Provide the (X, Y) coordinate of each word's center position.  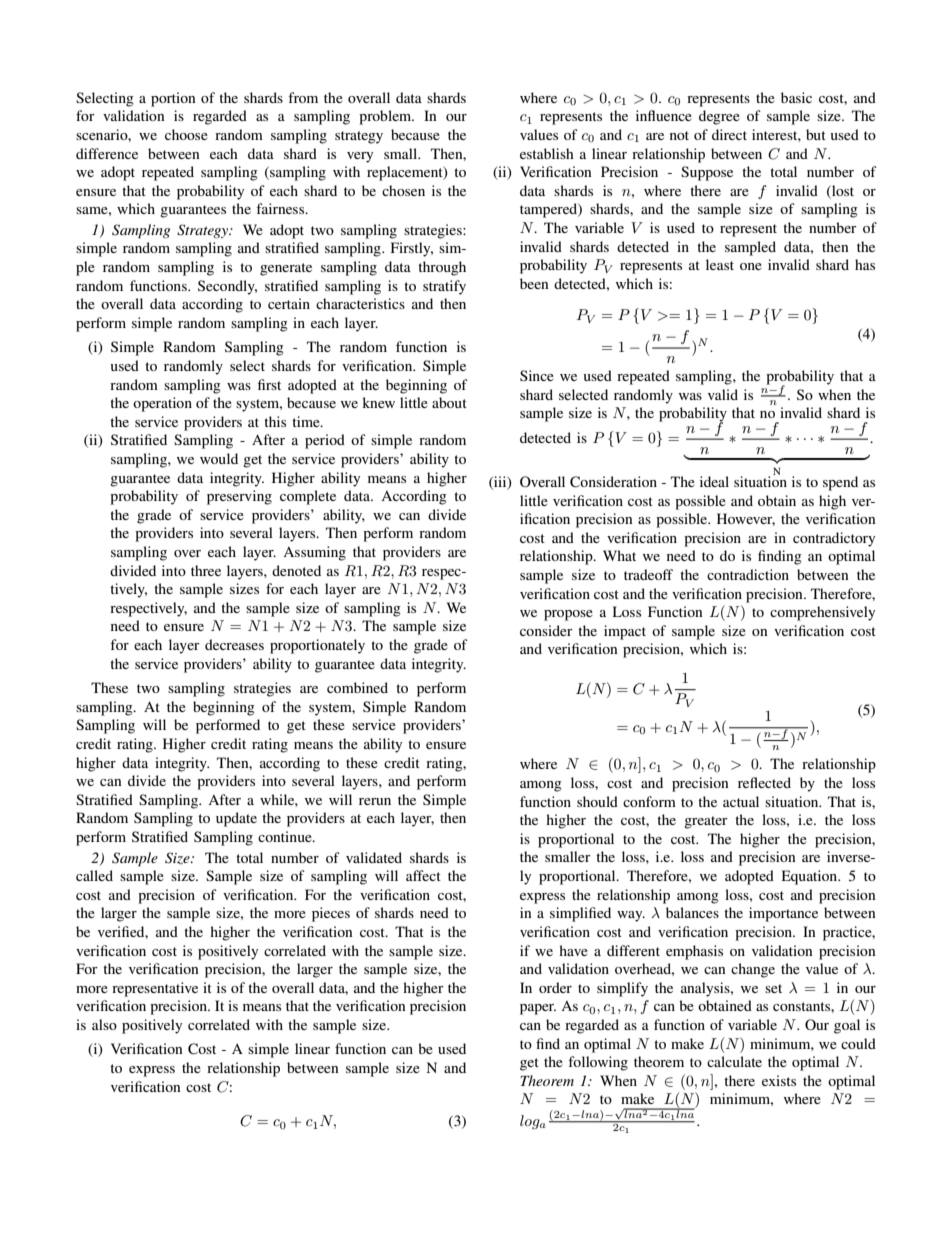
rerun (375, 801)
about (449, 402)
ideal (714, 481)
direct (729, 134)
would (219, 458)
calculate (734, 1061)
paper (538, 1009)
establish (547, 153)
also (104, 1024)
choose (186, 134)
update (236, 819)
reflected (764, 782)
